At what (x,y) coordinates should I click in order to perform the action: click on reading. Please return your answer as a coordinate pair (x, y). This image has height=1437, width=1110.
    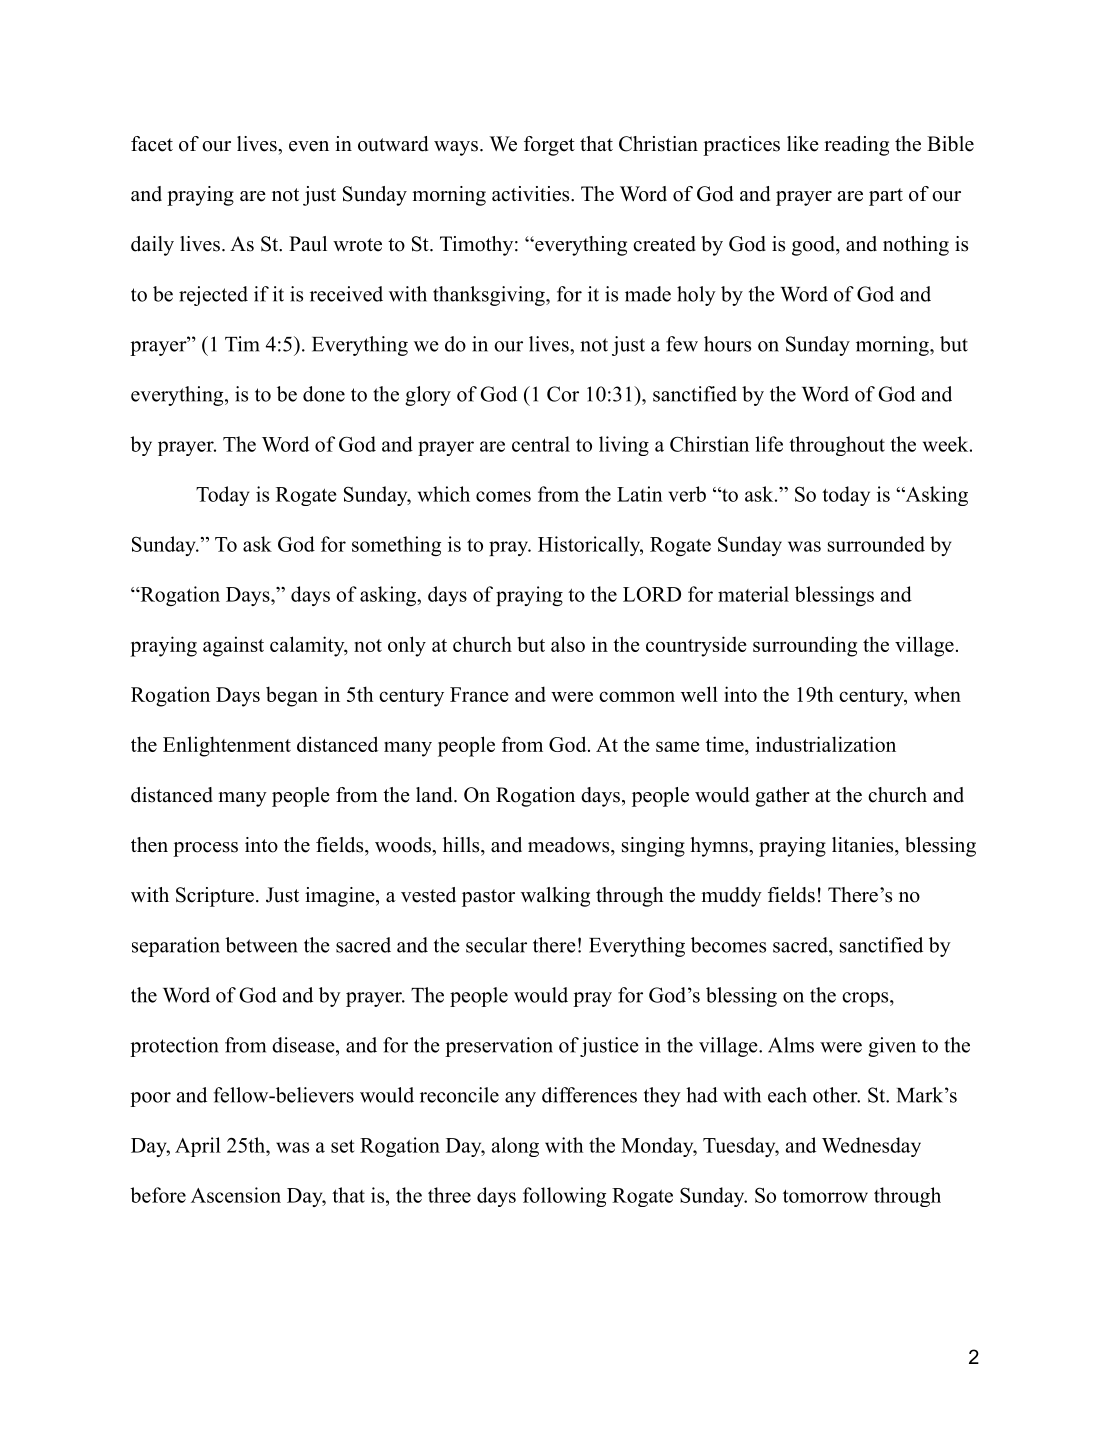
    Looking at the image, I should click on (856, 146).
